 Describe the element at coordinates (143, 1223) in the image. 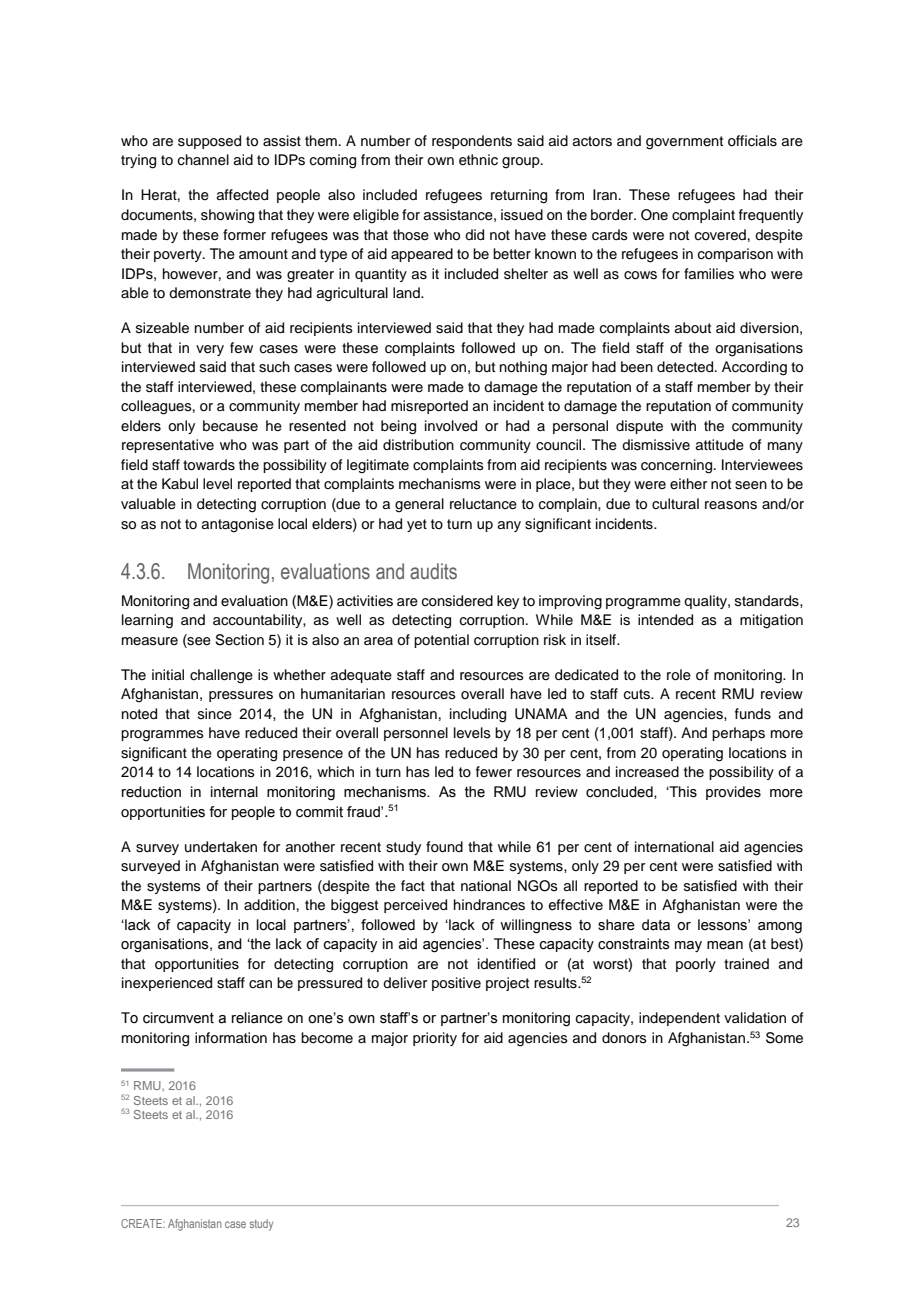

I see `CREATE` at that location.
